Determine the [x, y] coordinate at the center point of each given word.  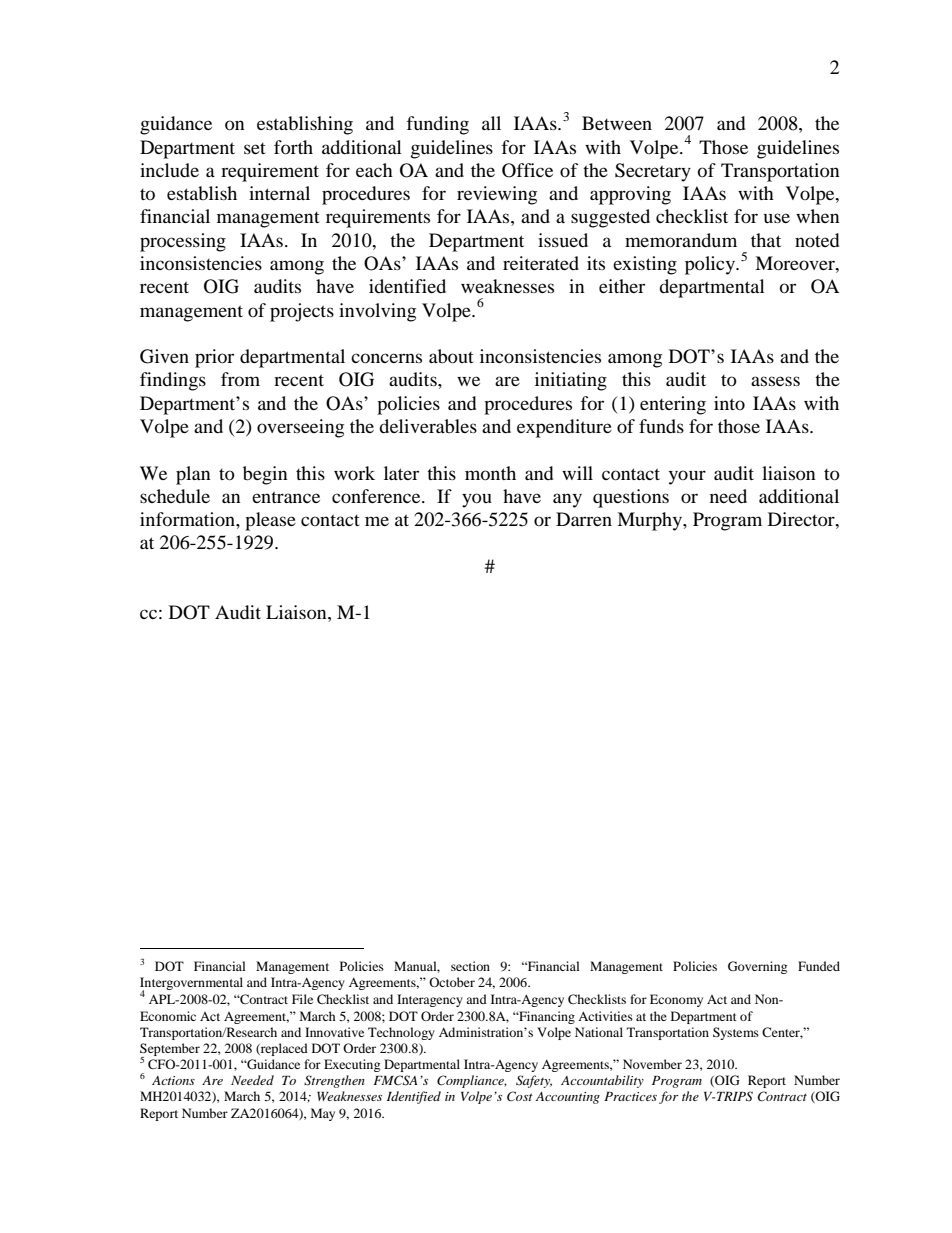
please [270, 521]
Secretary [653, 172]
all [491, 123]
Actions [173, 1080]
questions [631, 498]
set [255, 148]
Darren [584, 519]
